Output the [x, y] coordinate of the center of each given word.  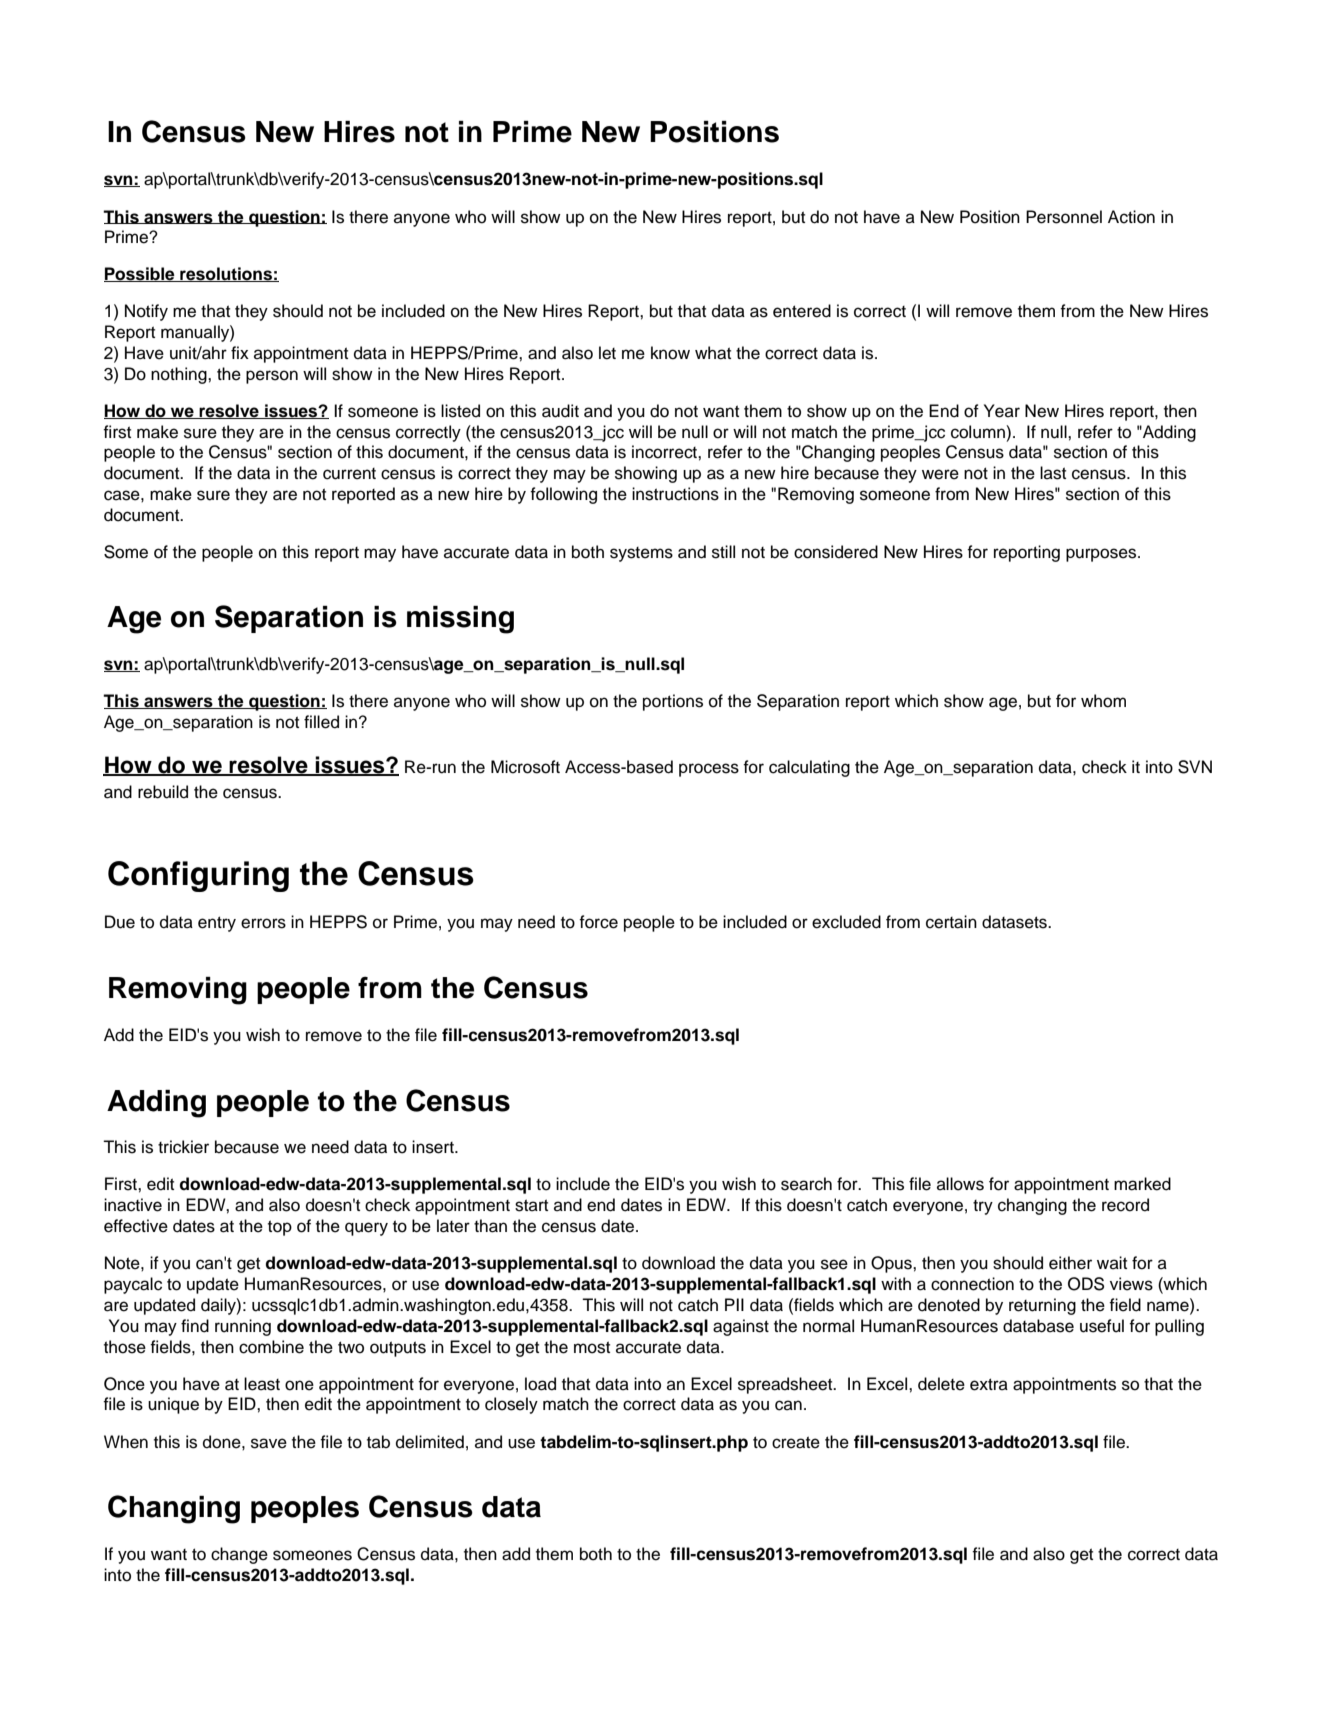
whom [1103, 701]
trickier [183, 1147]
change [239, 1555]
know [670, 353]
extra [989, 1384]
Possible [140, 274]
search [806, 1184]
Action [1131, 217]
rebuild [163, 792]
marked [1142, 1184]
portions [673, 702]
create [796, 1442]
